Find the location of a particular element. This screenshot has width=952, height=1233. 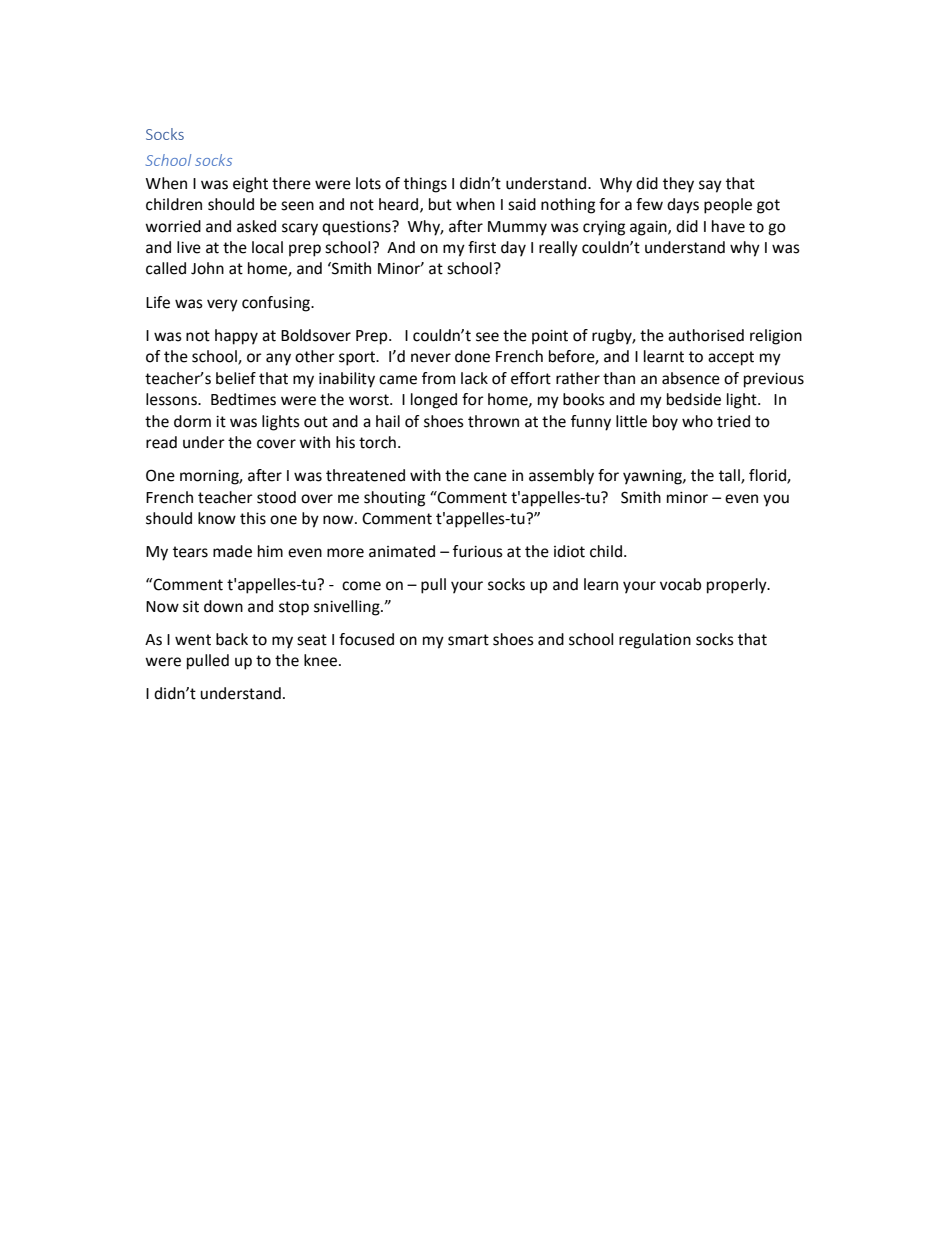

thrown is located at coordinates (493, 421).
